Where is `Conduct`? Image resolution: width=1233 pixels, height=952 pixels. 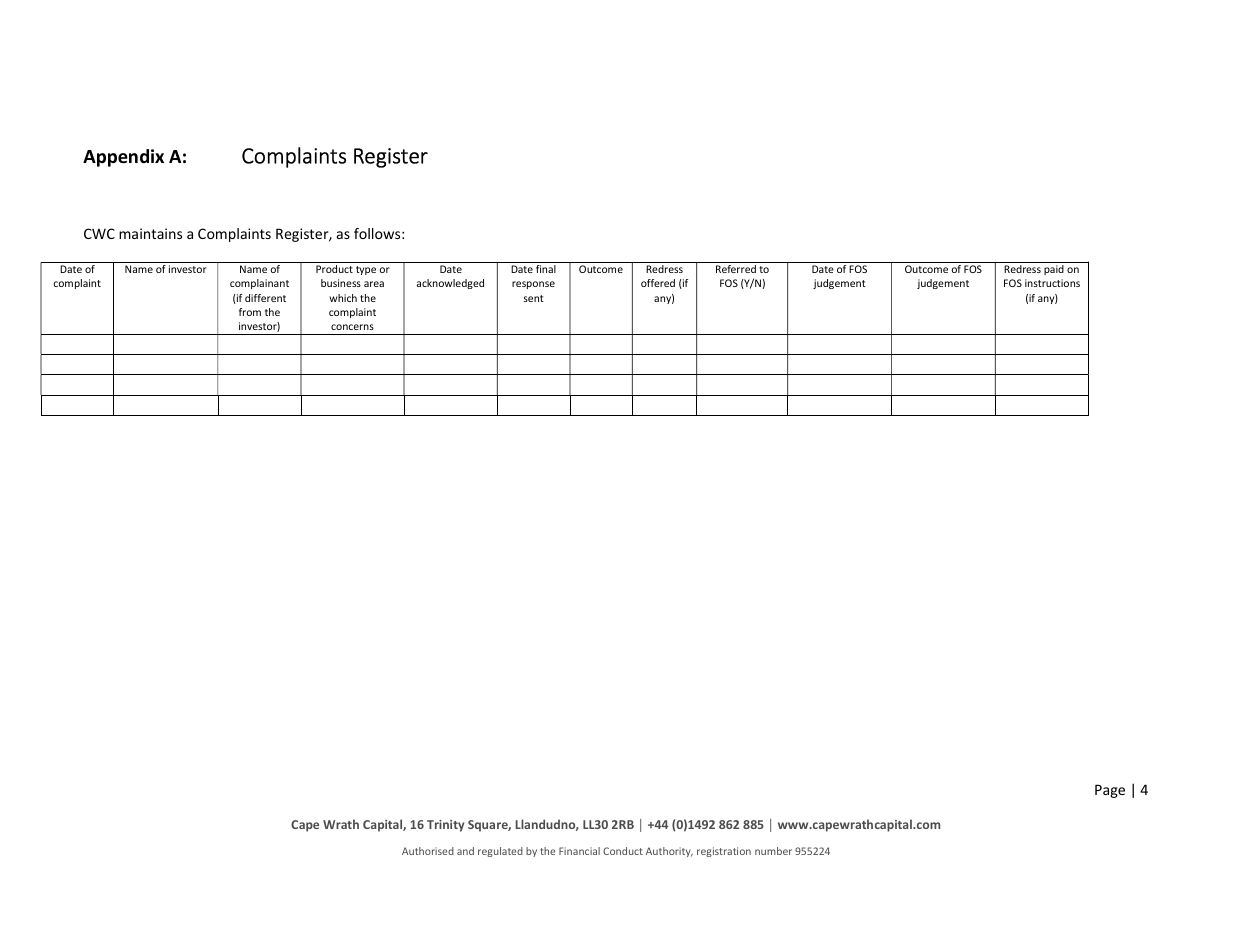
Conduct is located at coordinates (623, 851).
